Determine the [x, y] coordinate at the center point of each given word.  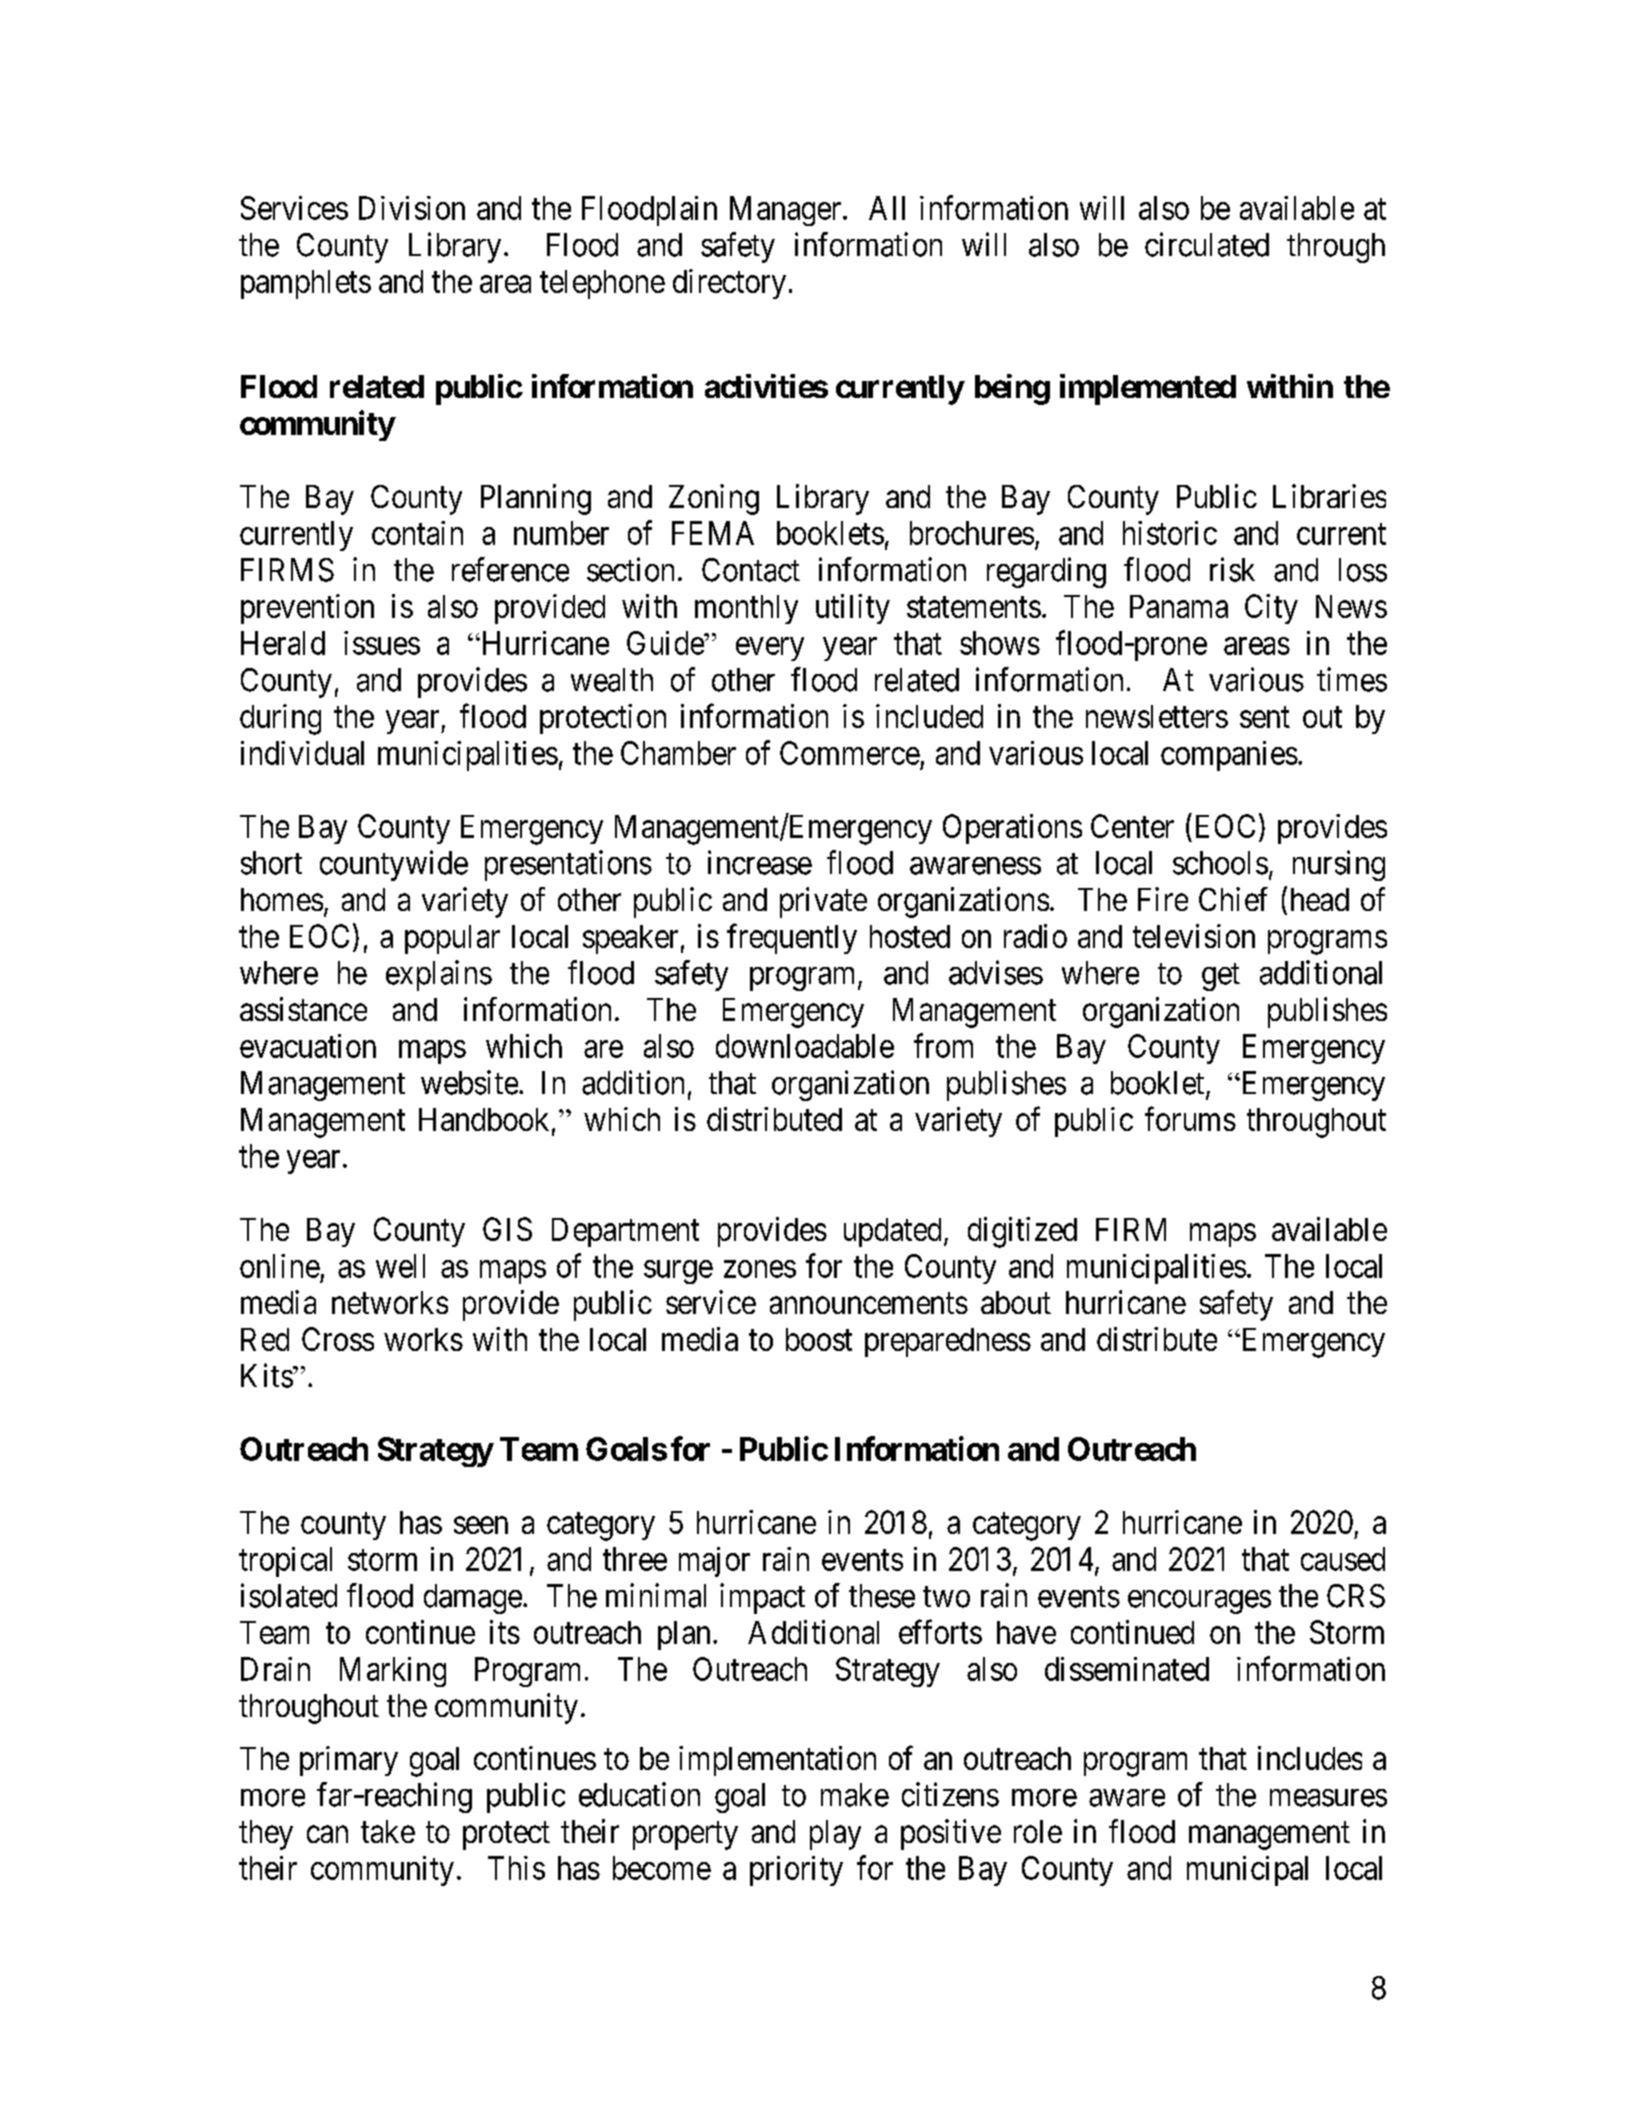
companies [1229, 756]
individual [302, 753]
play [835, 1835]
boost [819, 1339]
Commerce [850, 753]
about [1016, 1302]
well [400, 1266]
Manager [787, 211]
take [388, 1831]
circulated [1207, 244]
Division [412, 208]
